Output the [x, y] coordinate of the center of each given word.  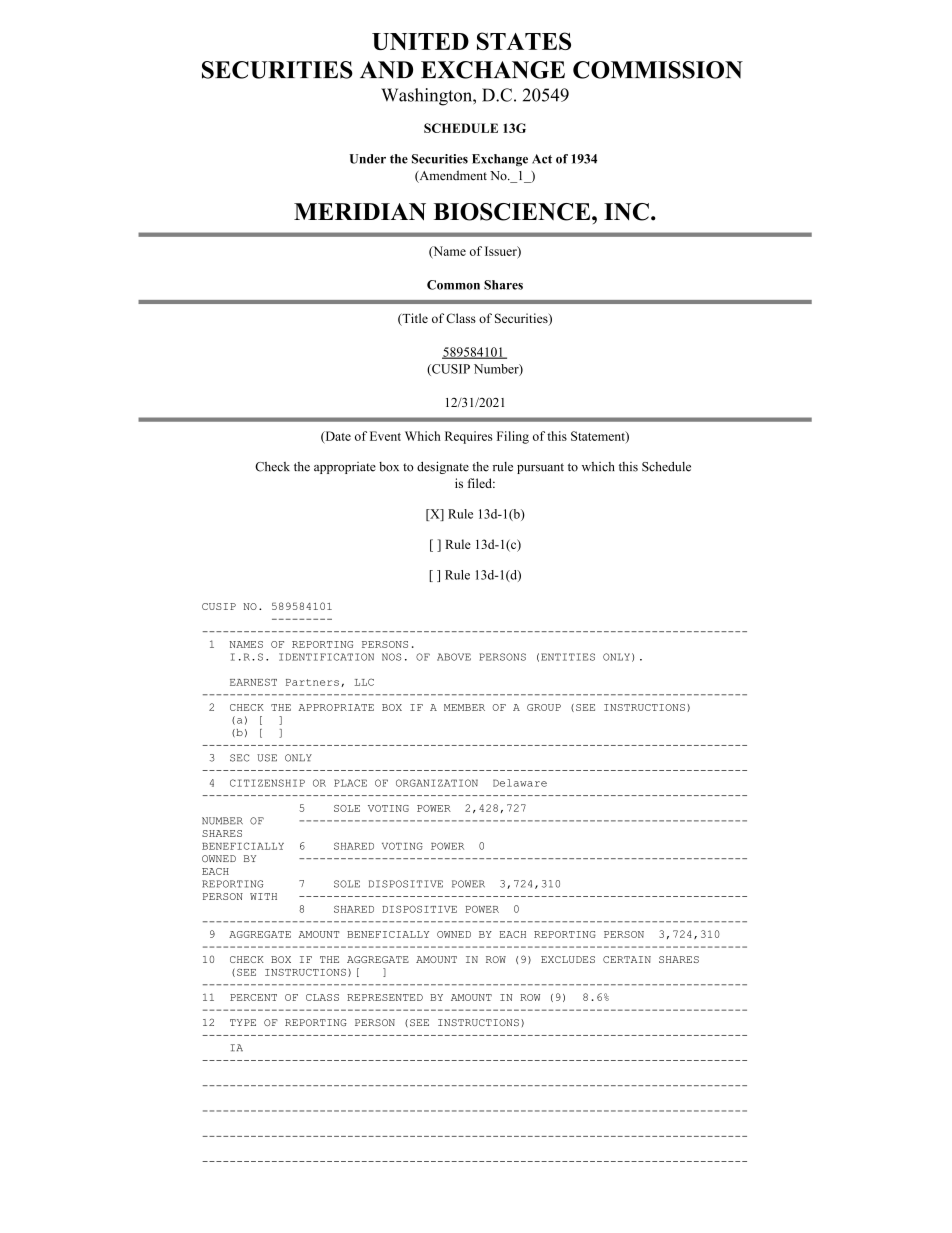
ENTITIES [568, 657]
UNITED [420, 41]
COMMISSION [658, 70]
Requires [468, 437]
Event [385, 436]
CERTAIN [627, 959]
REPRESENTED [385, 997]
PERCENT [253, 997]
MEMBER [464, 707]
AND [386, 70]
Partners [312, 682]
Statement [599, 437]
